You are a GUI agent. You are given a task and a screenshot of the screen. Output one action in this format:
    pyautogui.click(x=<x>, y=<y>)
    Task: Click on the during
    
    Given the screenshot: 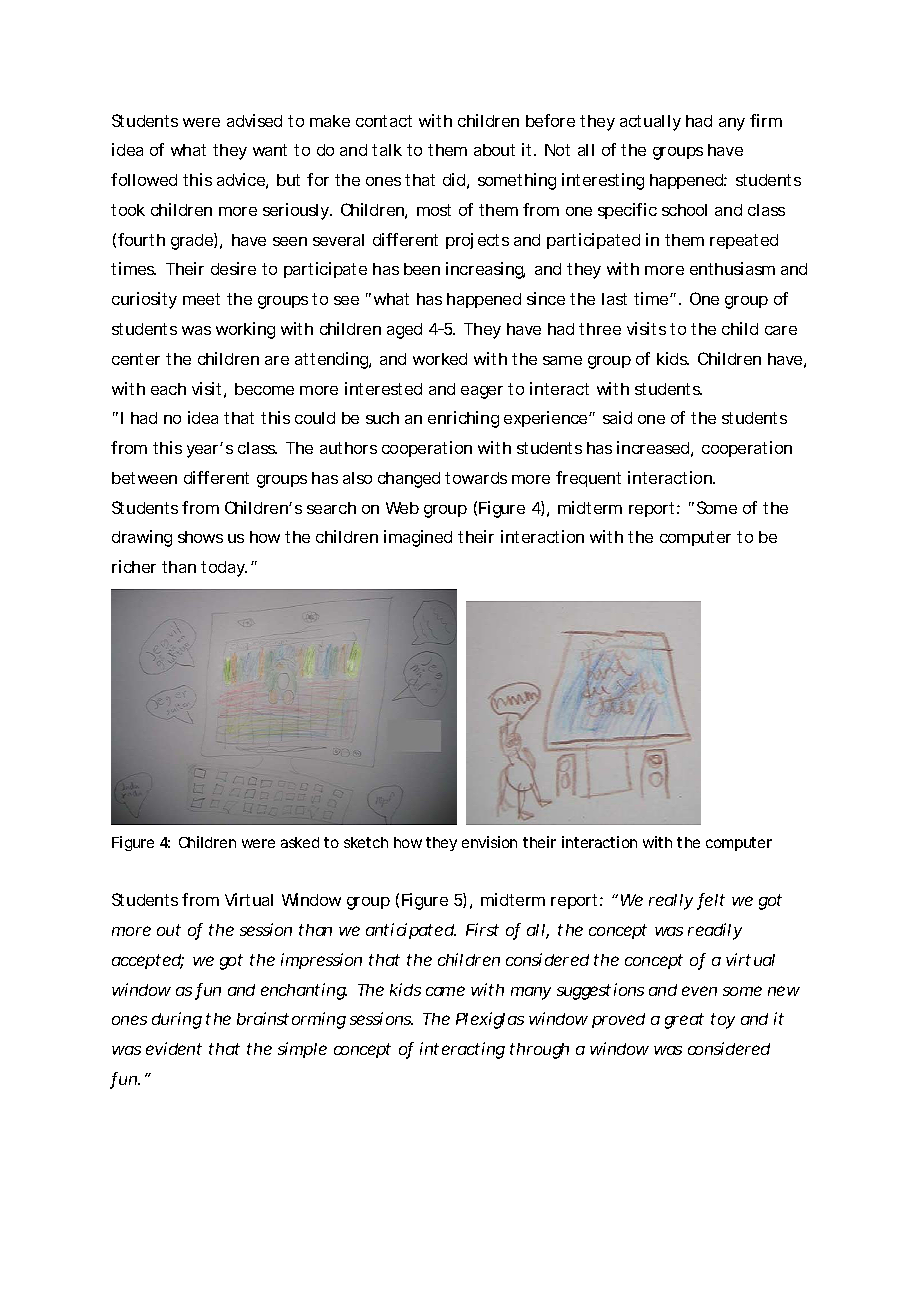 What is the action you would take?
    pyautogui.click(x=177, y=1020)
